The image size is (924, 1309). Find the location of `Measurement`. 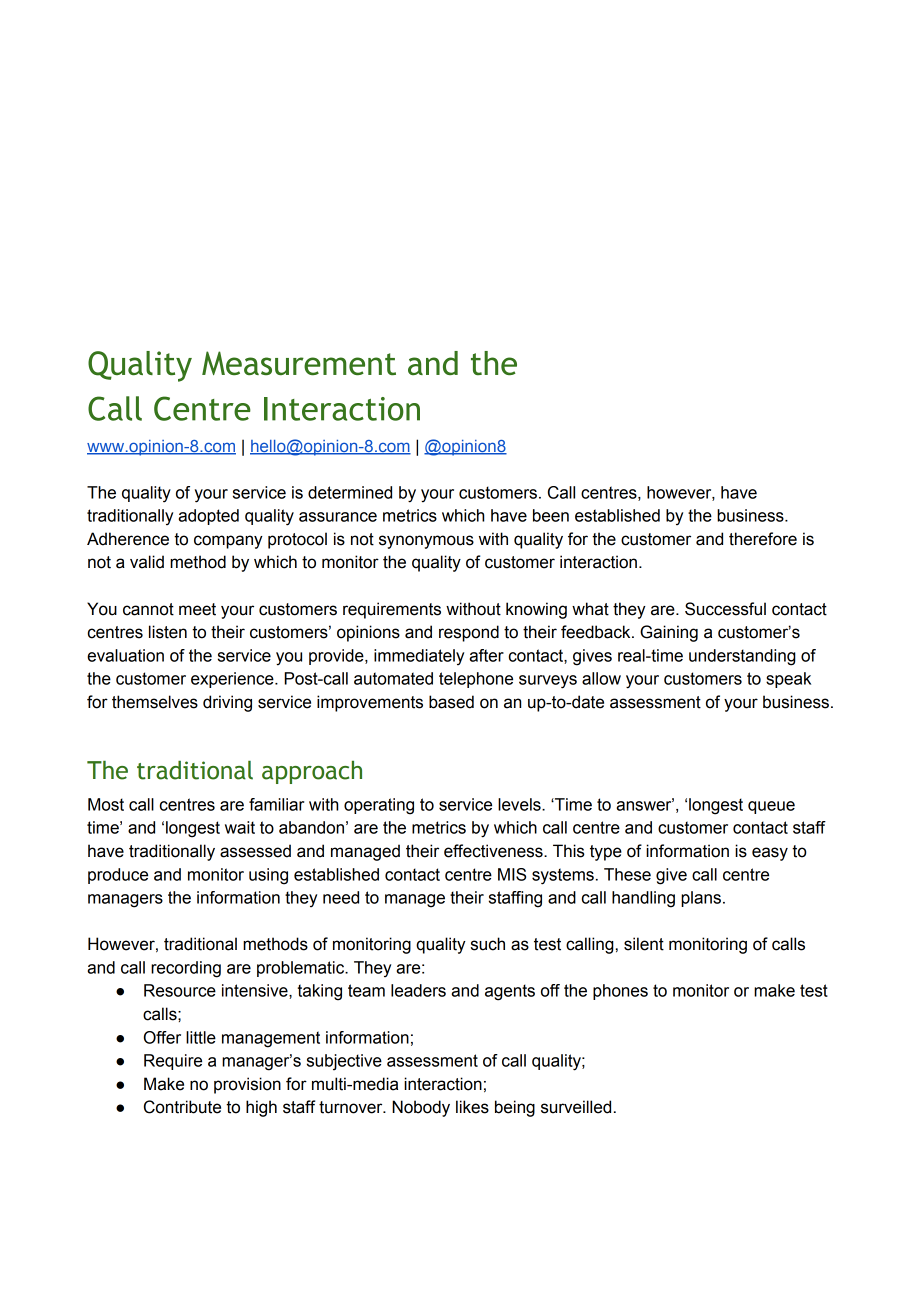

Measurement is located at coordinates (299, 363).
